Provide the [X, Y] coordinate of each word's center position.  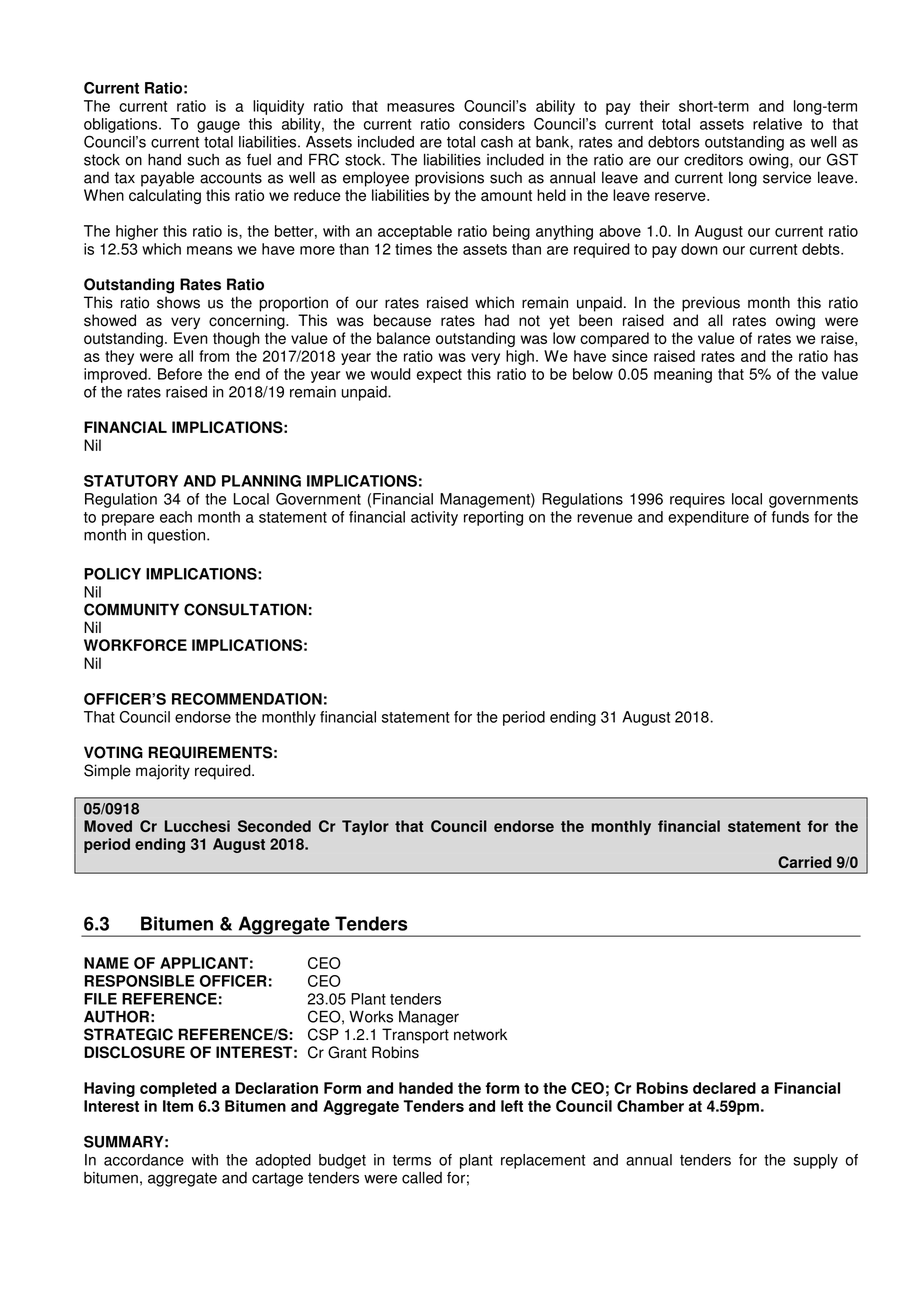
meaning [683, 375]
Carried [805, 862]
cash [497, 142]
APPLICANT [204, 963]
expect [439, 376]
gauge [218, 127]
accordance [144, 1160]
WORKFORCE [135, 645]
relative [777, 124]
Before [180, 374]
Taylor [365, 827]
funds [790, 517]
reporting [493, 518]
